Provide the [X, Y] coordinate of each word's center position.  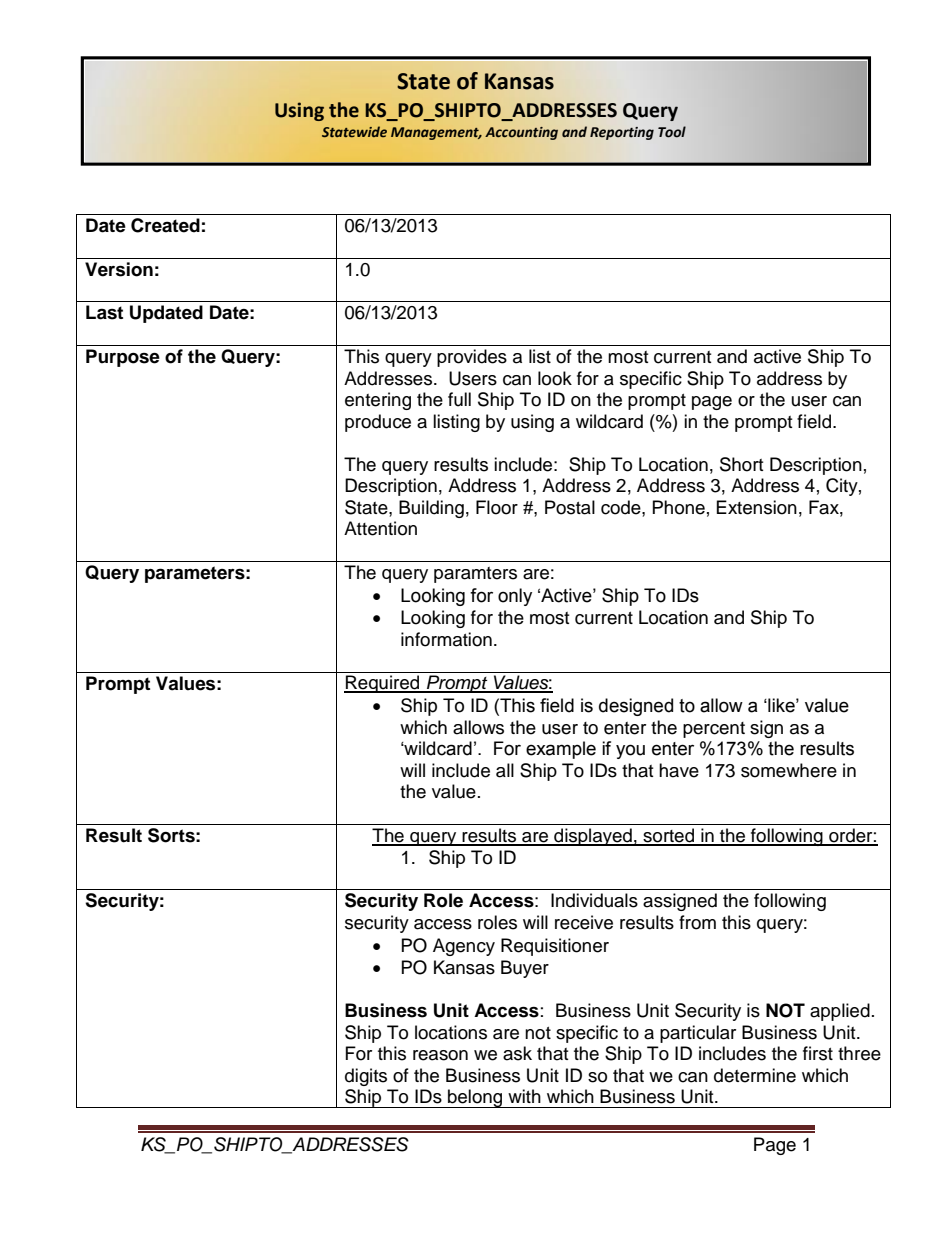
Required [383, 684]
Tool [672, 132]
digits [366, 1077]
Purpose [123, 358]
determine [755, 1075]
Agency [464, 947]
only [515, 597]
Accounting [521, 133]
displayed [593, 837]
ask [517, 1053]
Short [741, 464]
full [459, 399]
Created [165, 225]
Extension [757, 507]
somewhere [789, 770]
